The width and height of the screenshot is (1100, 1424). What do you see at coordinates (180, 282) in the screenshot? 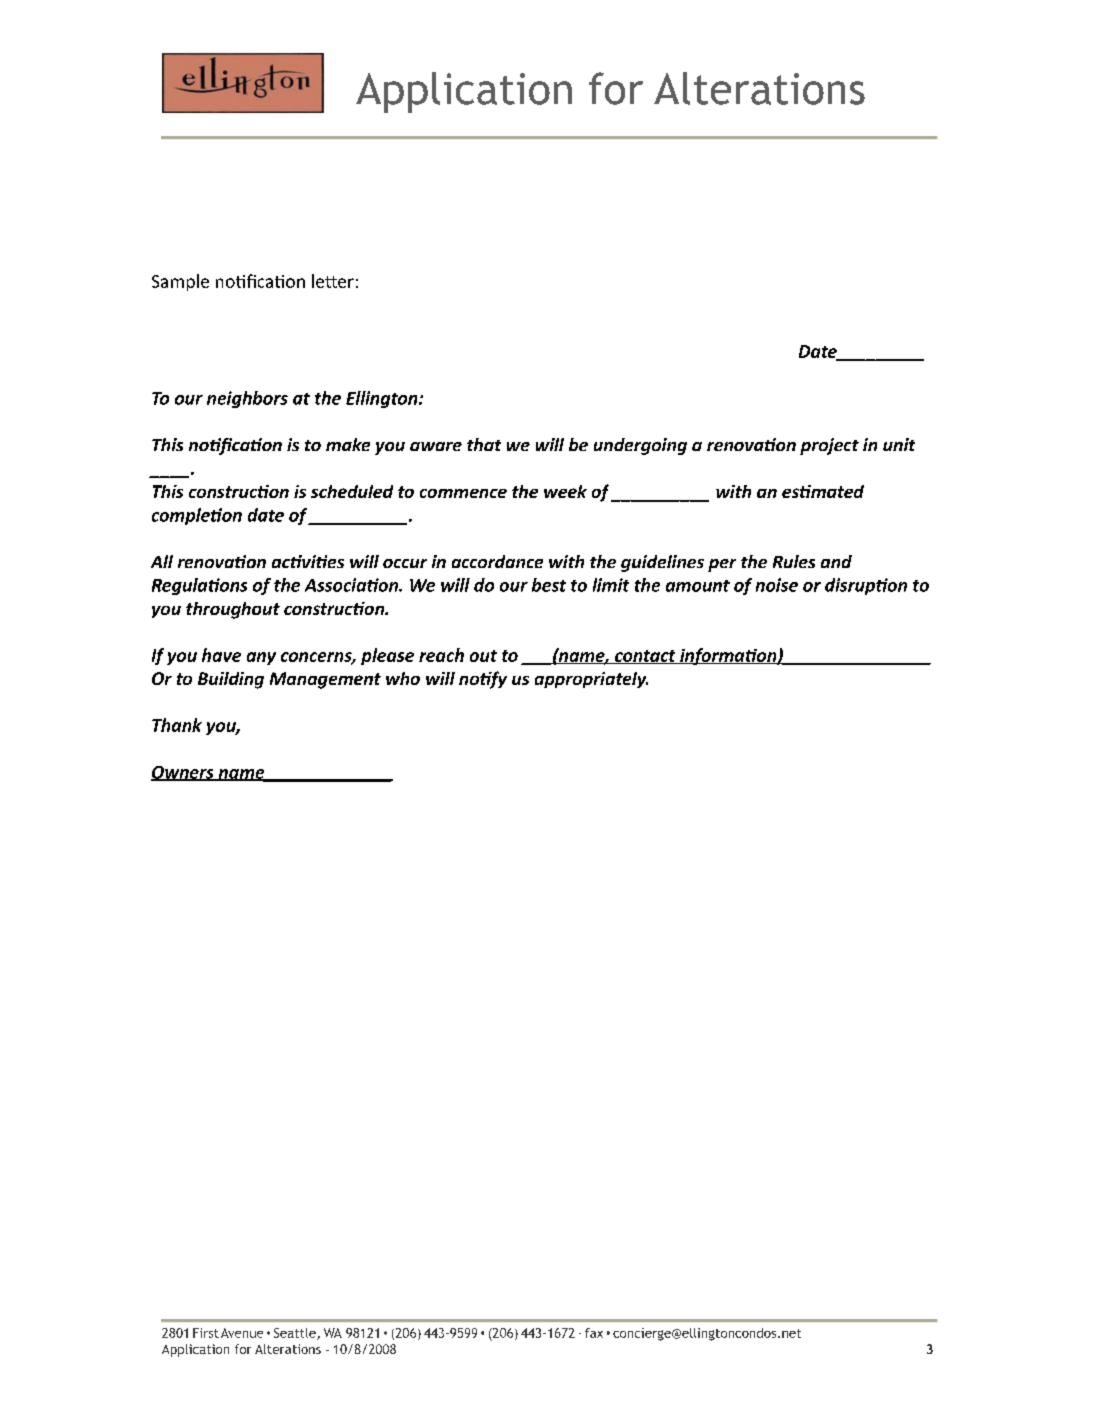
I see `Sample` at bounding box center [180, 282].
